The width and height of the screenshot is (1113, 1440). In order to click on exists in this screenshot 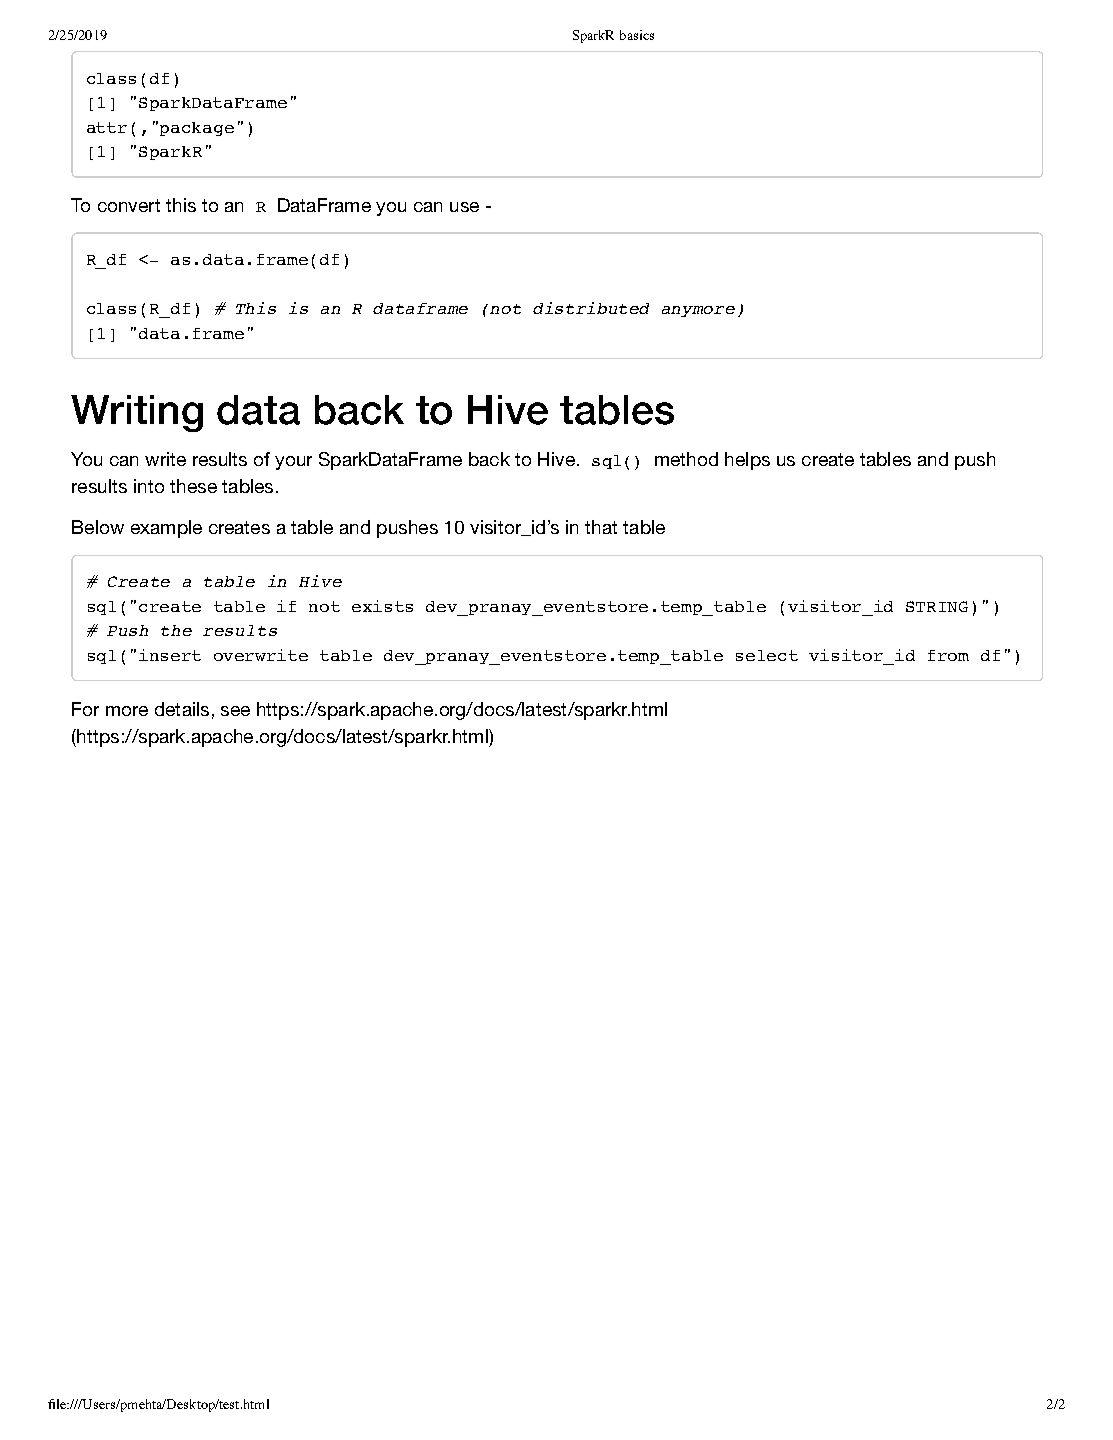, I will do `click(382, 606)`.
